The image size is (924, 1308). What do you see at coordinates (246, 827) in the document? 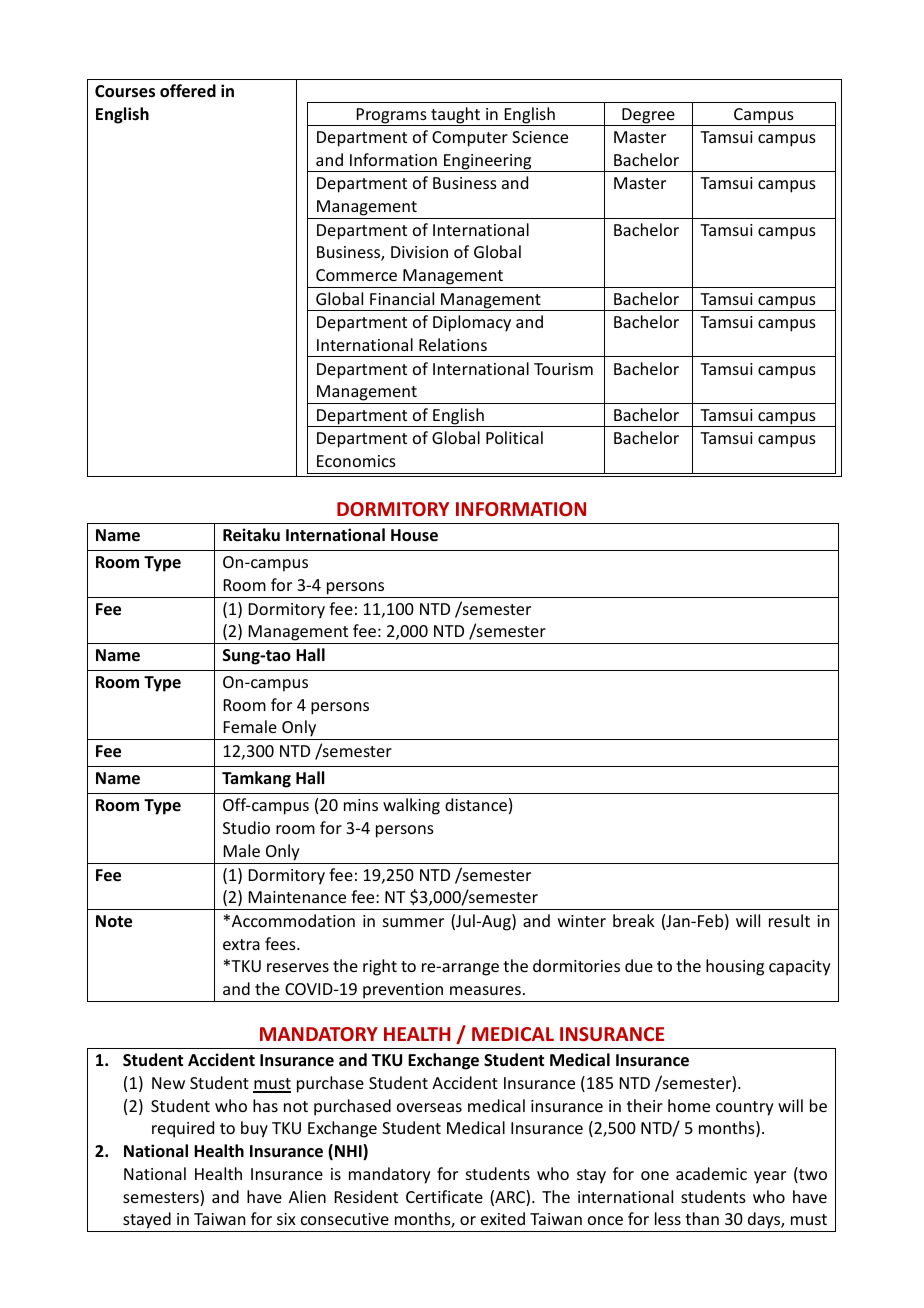
I see `Studio` at bounding box center [246, 827].
